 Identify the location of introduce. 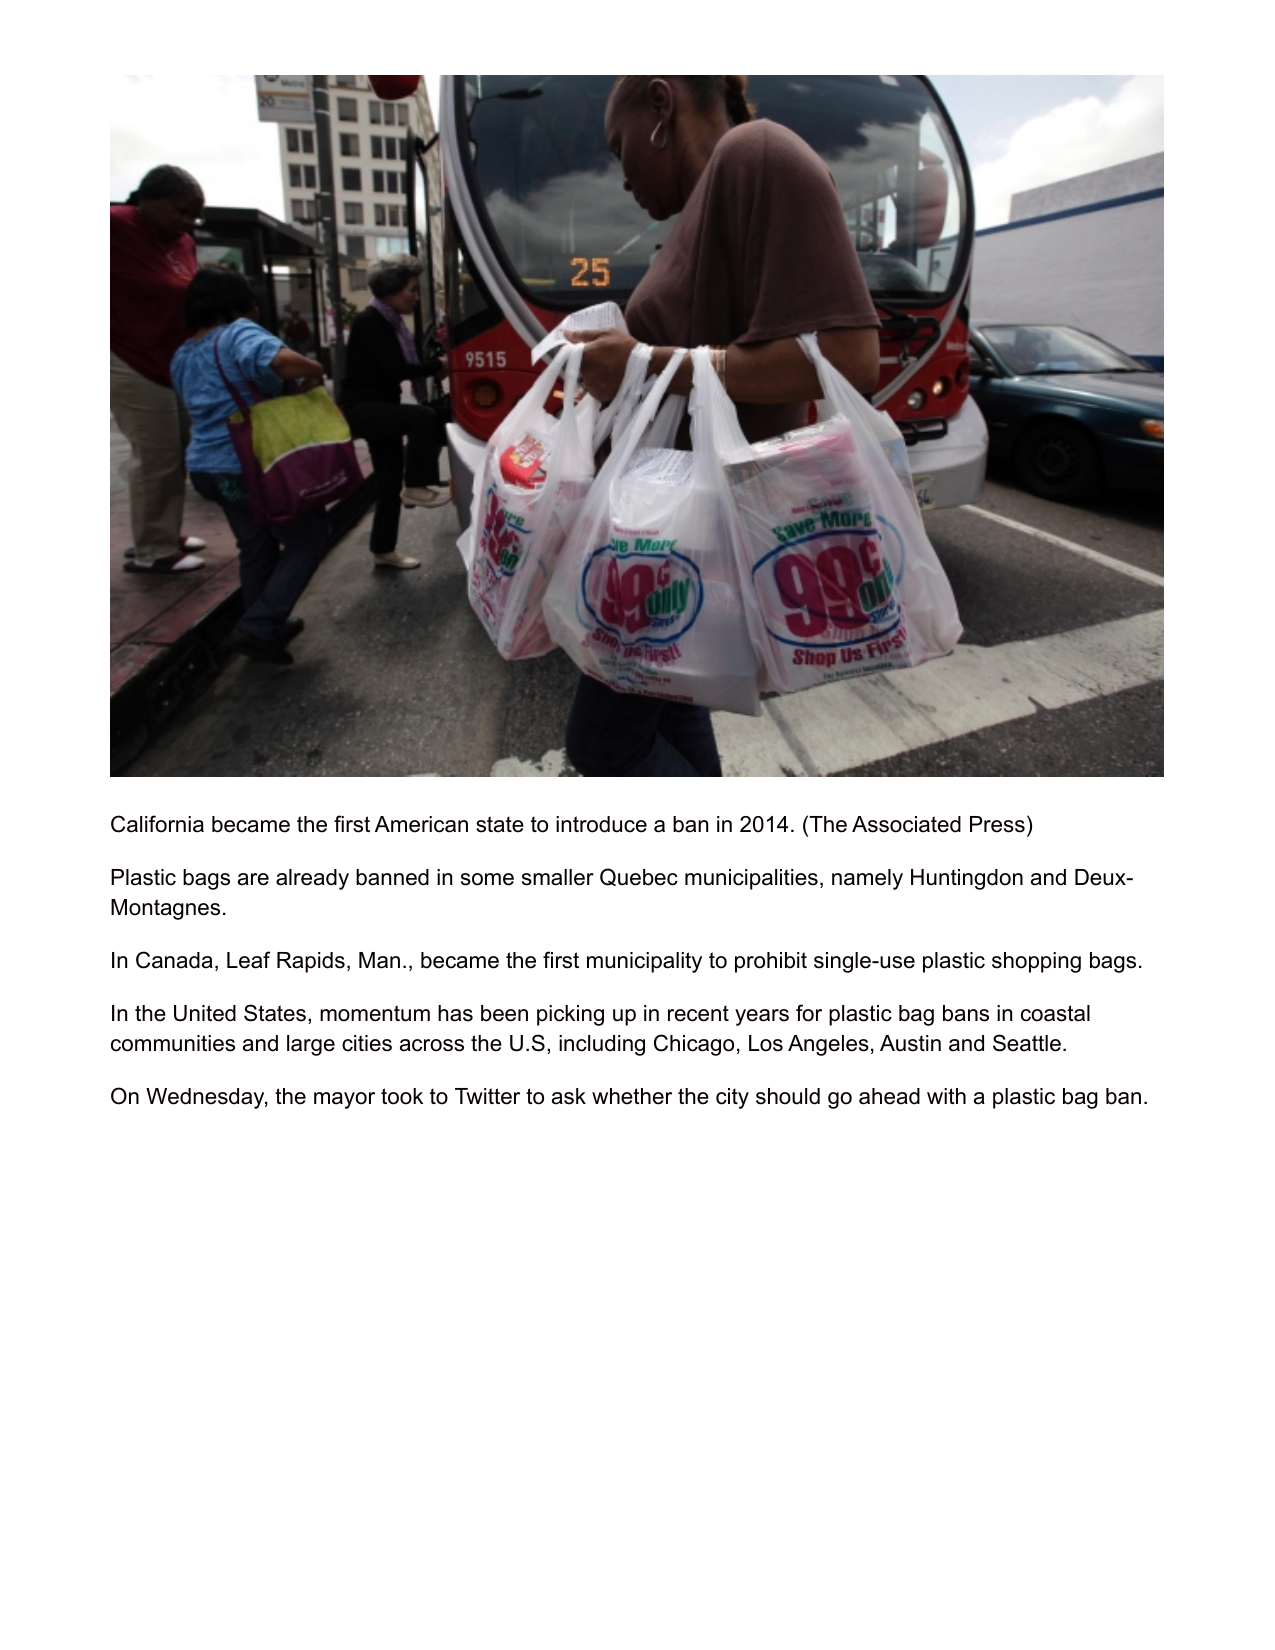
(601, 824).
